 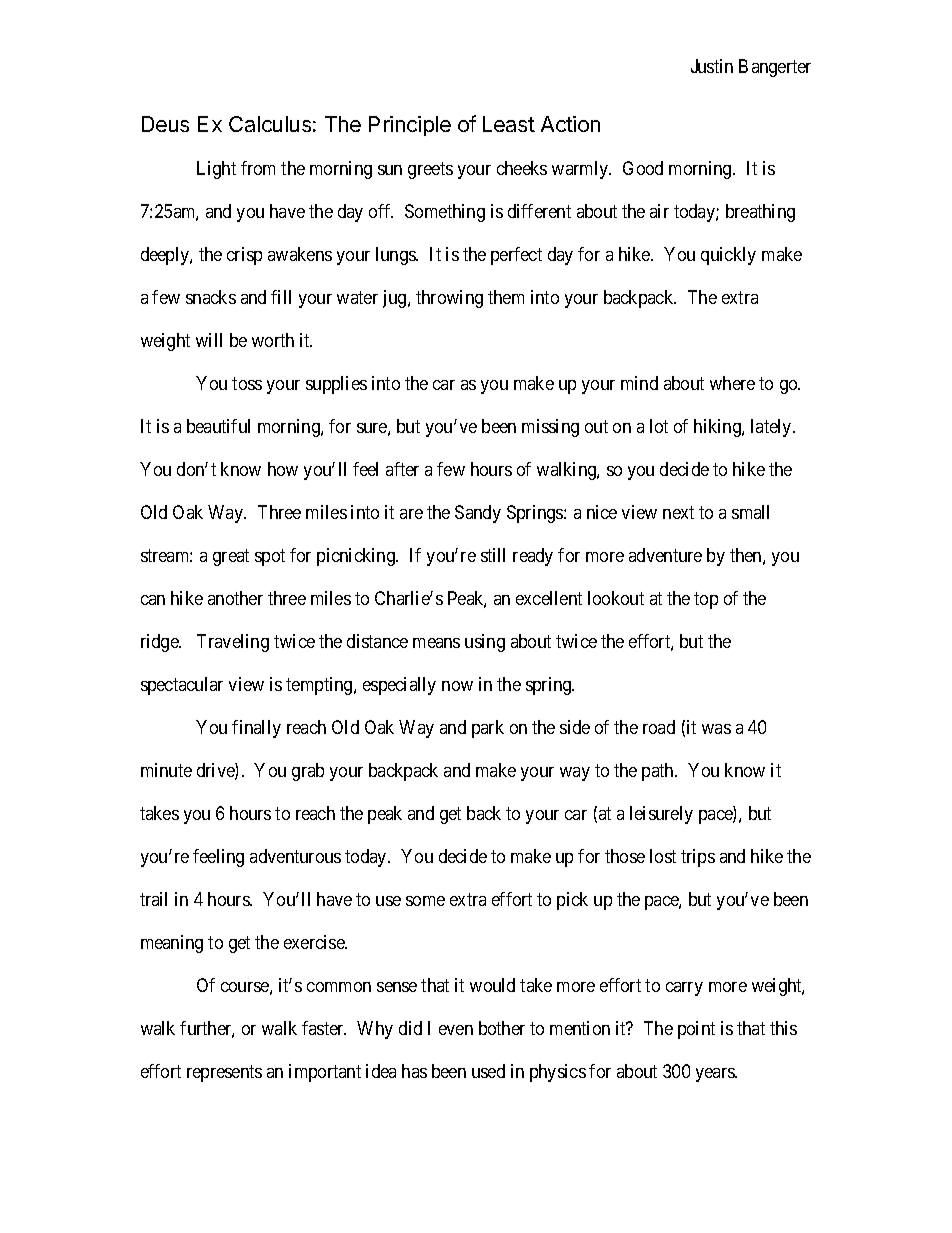 I want to click on park, so click(x=488, y=729).
